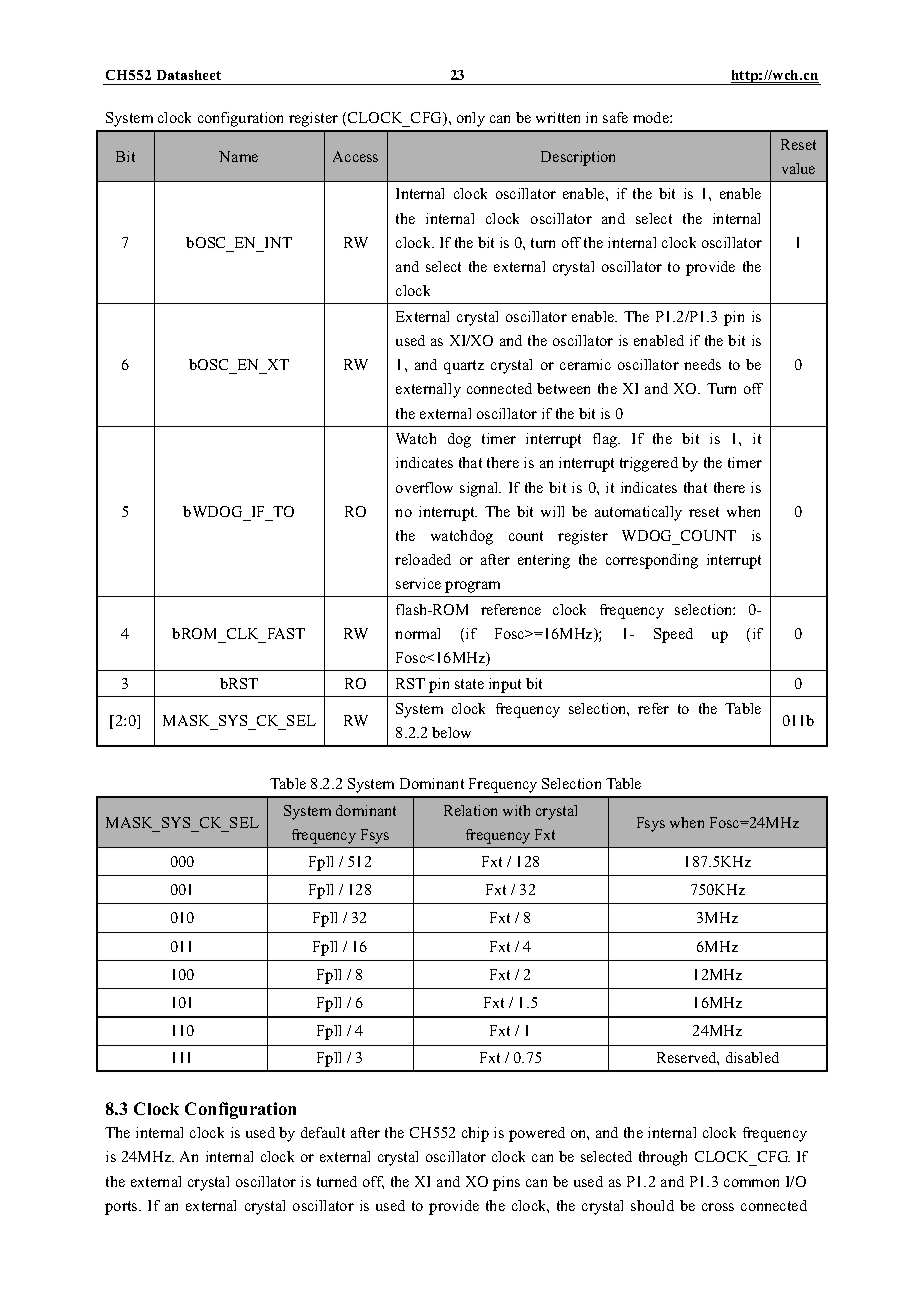 This page has width=924, height=1308. What do you see at coordinates (649, 464) in the page?
I see `triggered` at bounding box center [649, 464].
